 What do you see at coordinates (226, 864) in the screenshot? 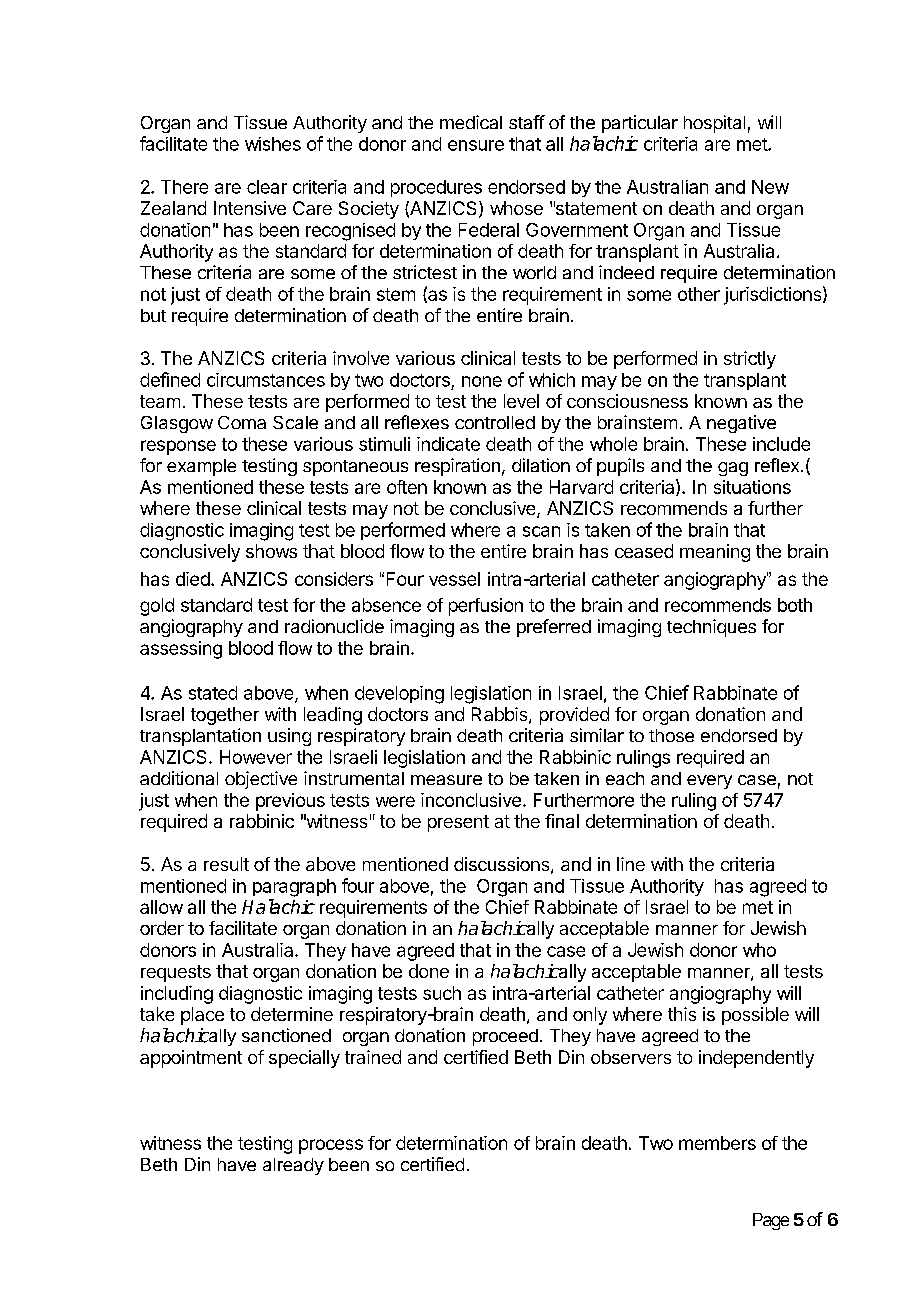
I see `result` at bounding box center [226, 864].
